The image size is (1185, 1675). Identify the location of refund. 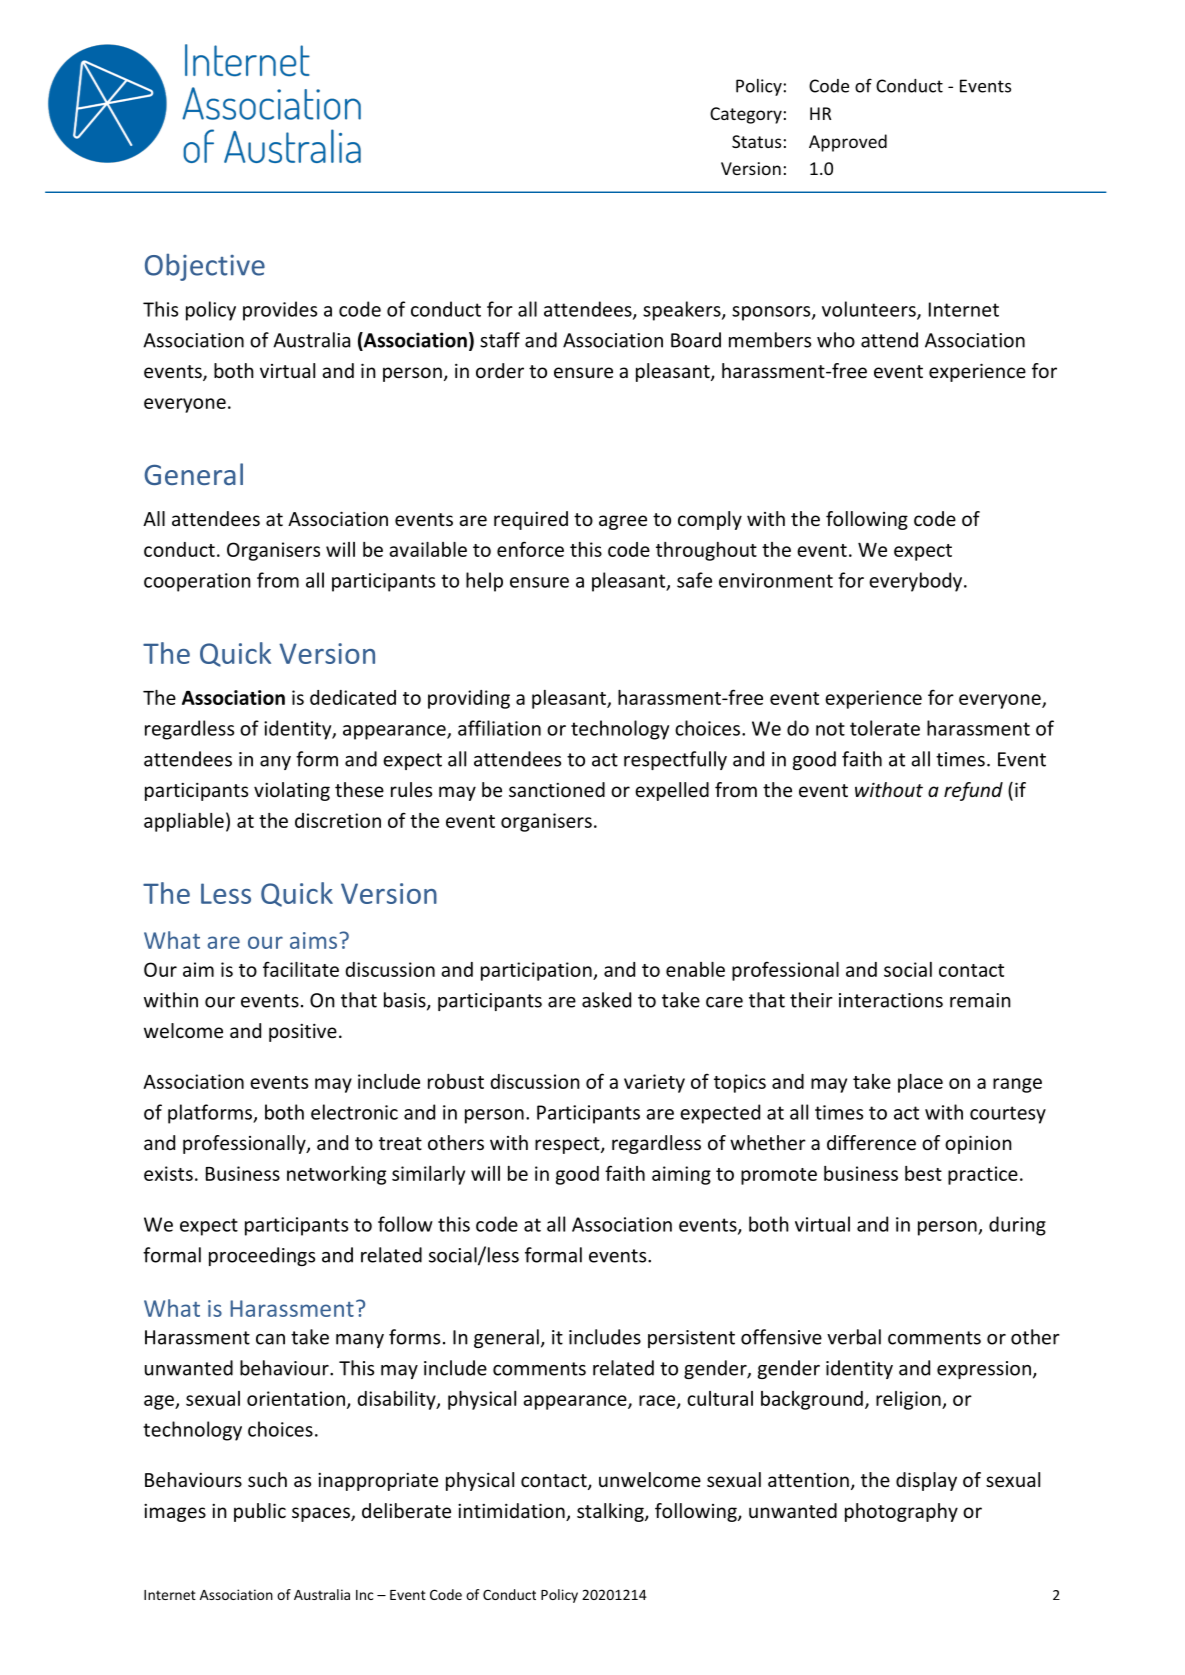
(973, 791).
